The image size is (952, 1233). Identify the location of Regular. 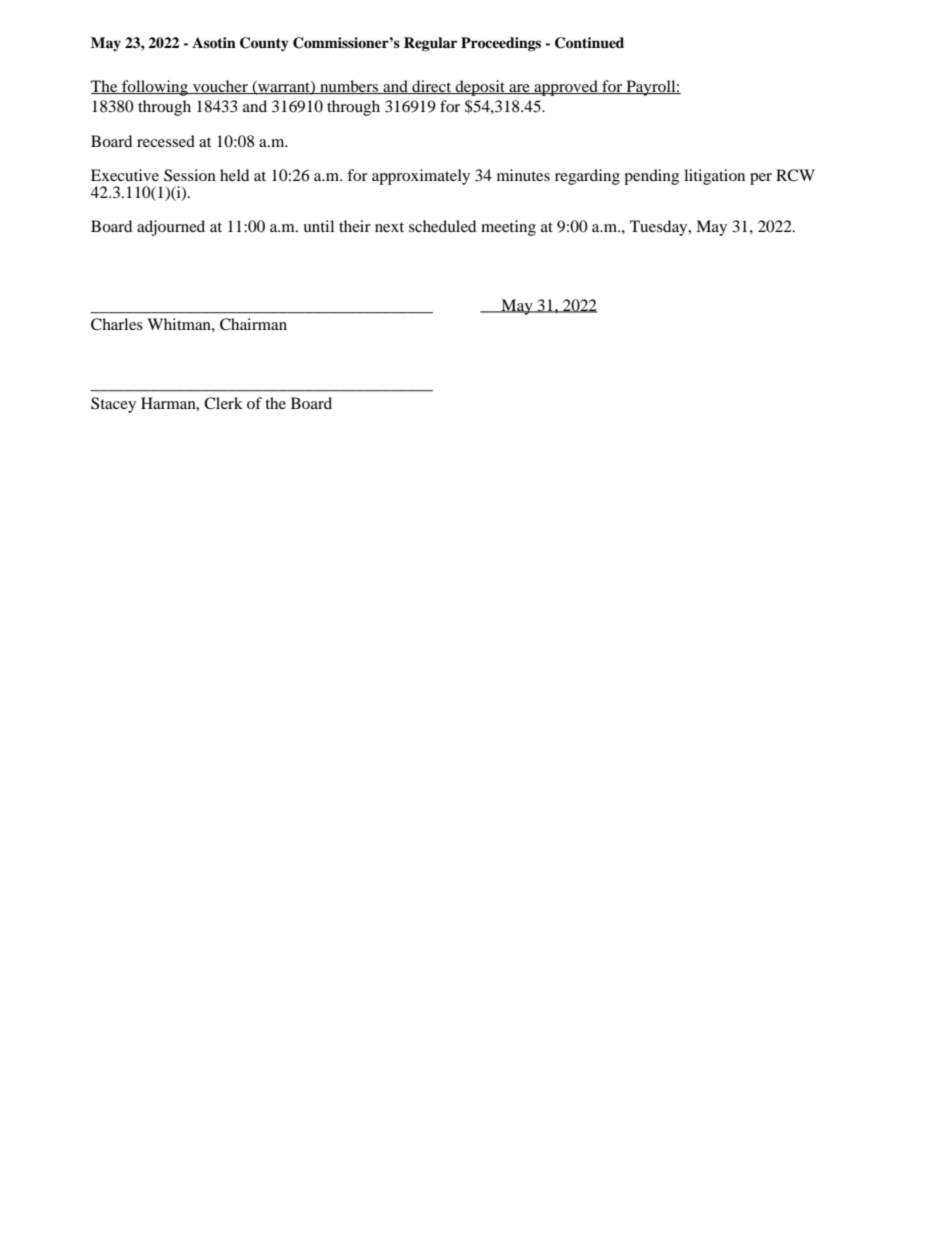
(430, 44).
